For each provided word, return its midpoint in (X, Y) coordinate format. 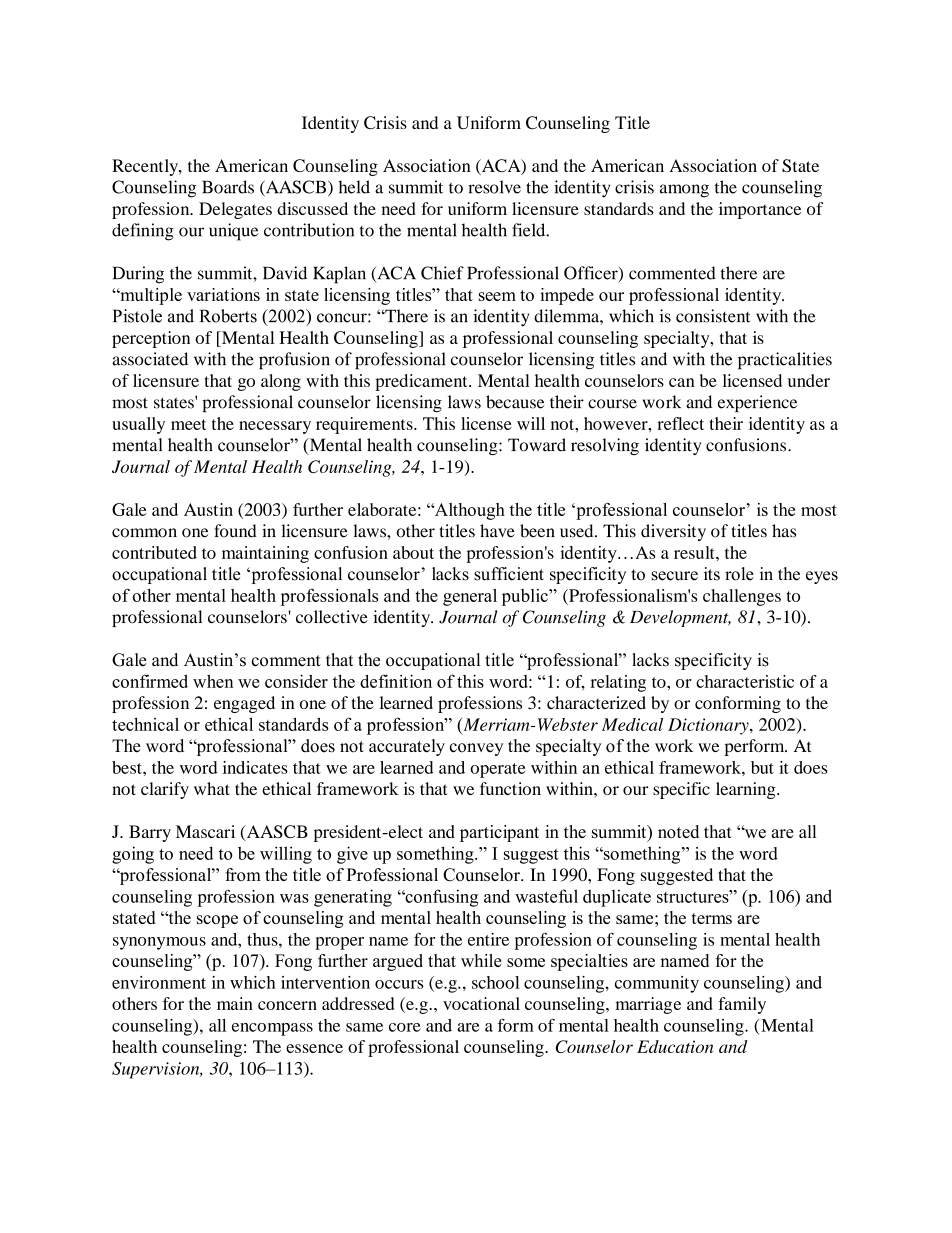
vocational (481, 1003)
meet (188, 424)
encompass (272, 1029)
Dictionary (709, 726)
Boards (228, 187)
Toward (537, 445)
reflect (680, 423)
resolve (494, 187)
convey (476, 749)
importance (760, 210)
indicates (255, 767)
